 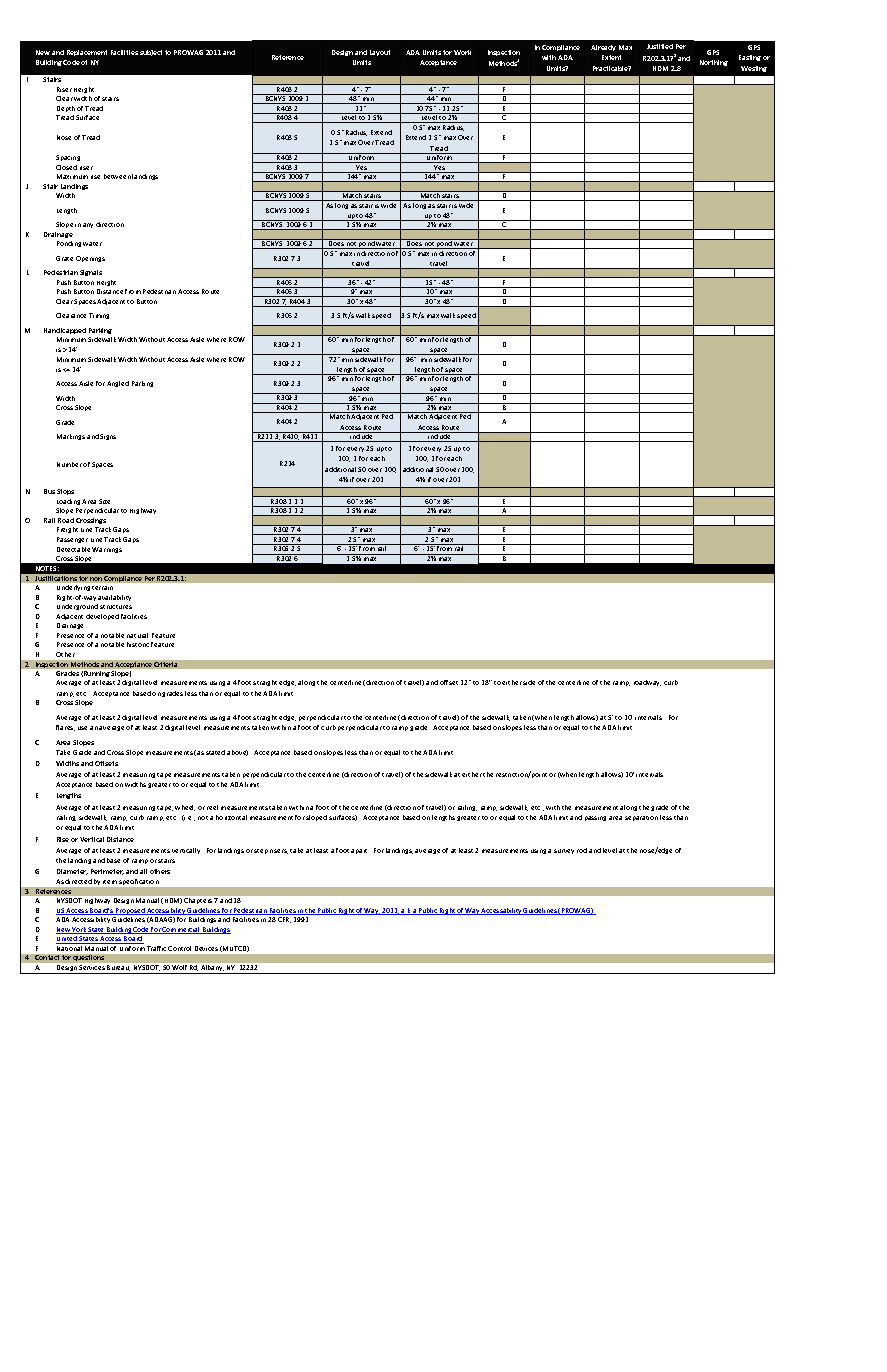 What do you see at coordinates (582, 850) in the image?
I see `rod` at bounding box center [582, 850].
